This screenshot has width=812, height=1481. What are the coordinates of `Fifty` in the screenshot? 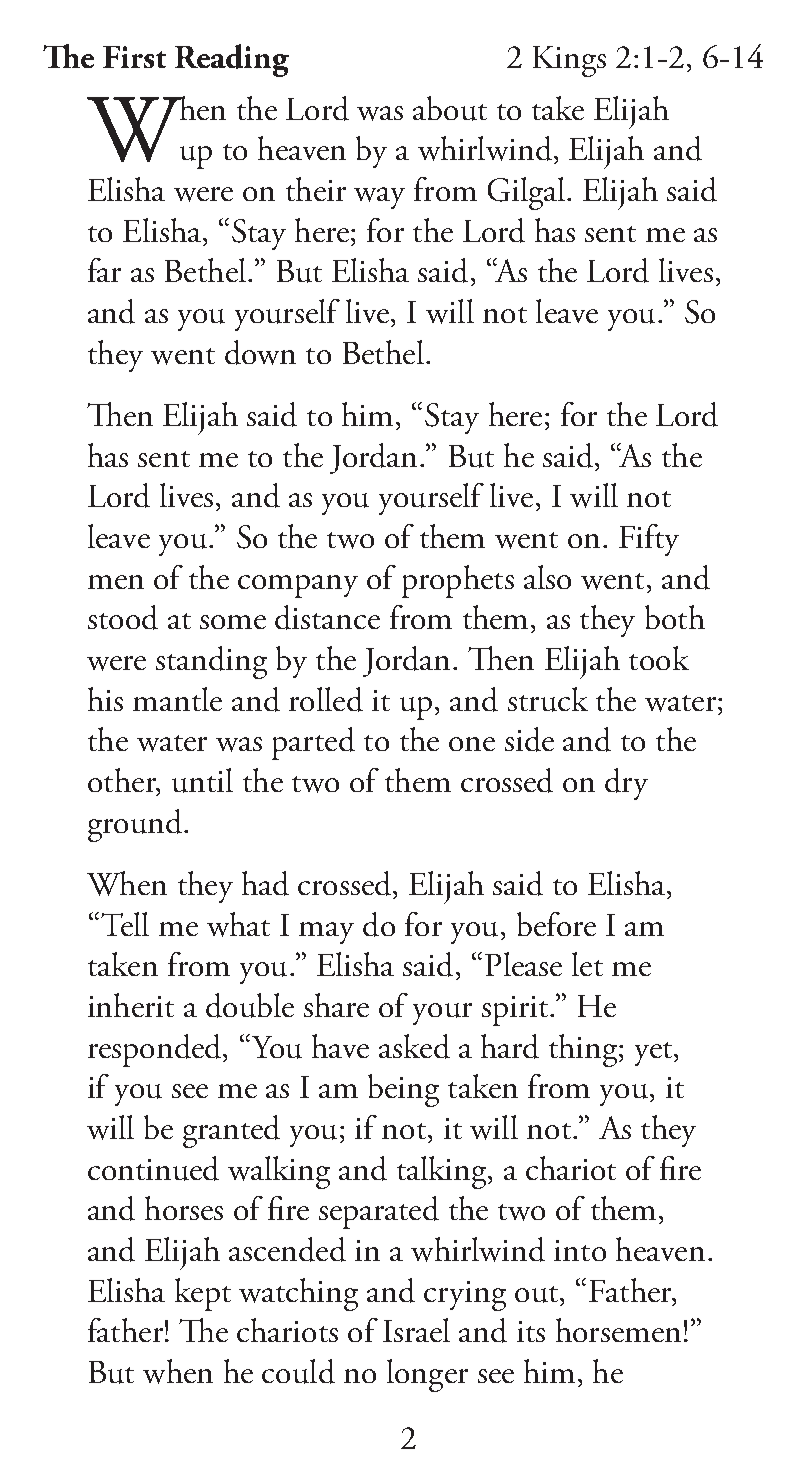 It's located at (649, 540).
